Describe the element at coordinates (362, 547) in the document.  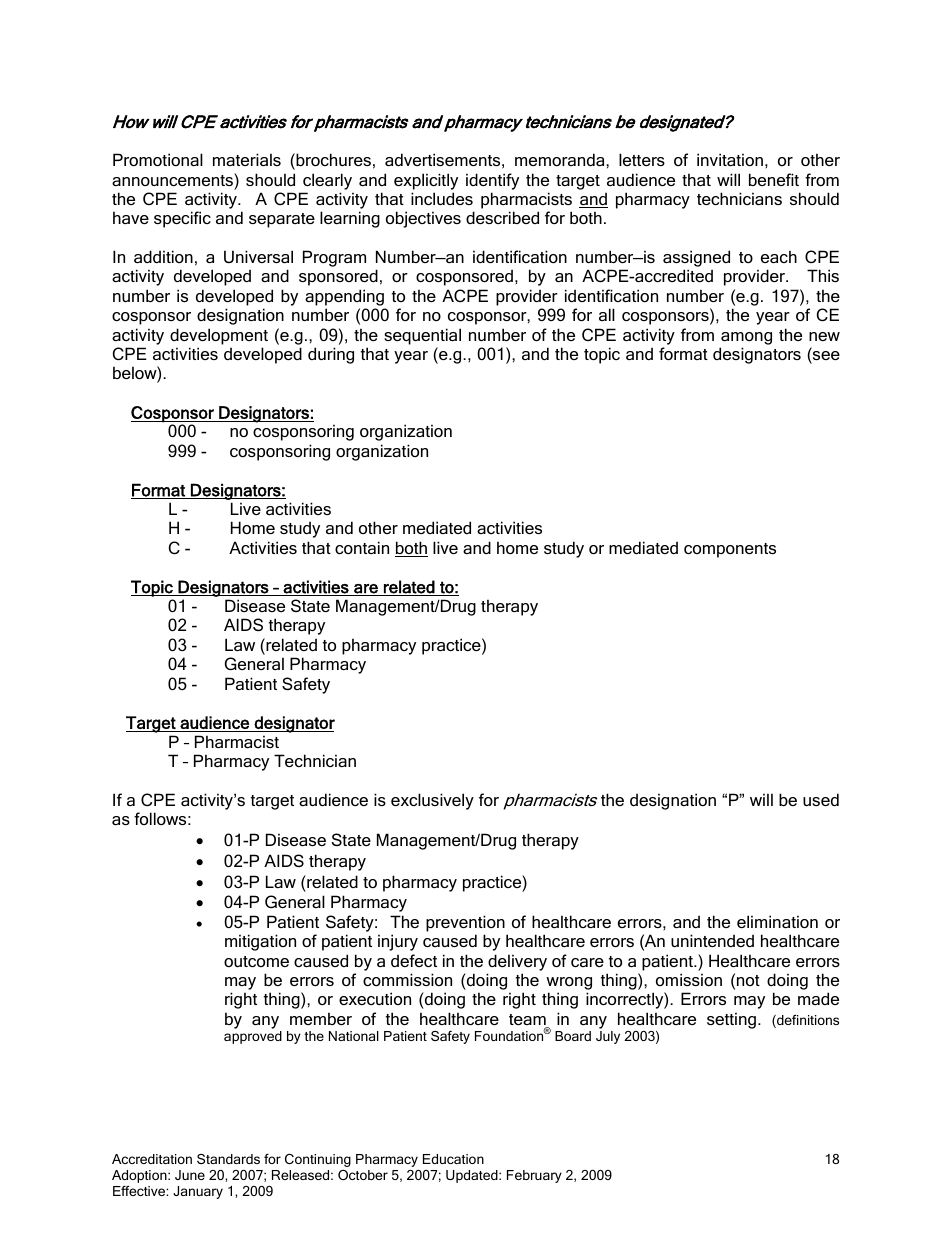
I see `contain` at that location.
